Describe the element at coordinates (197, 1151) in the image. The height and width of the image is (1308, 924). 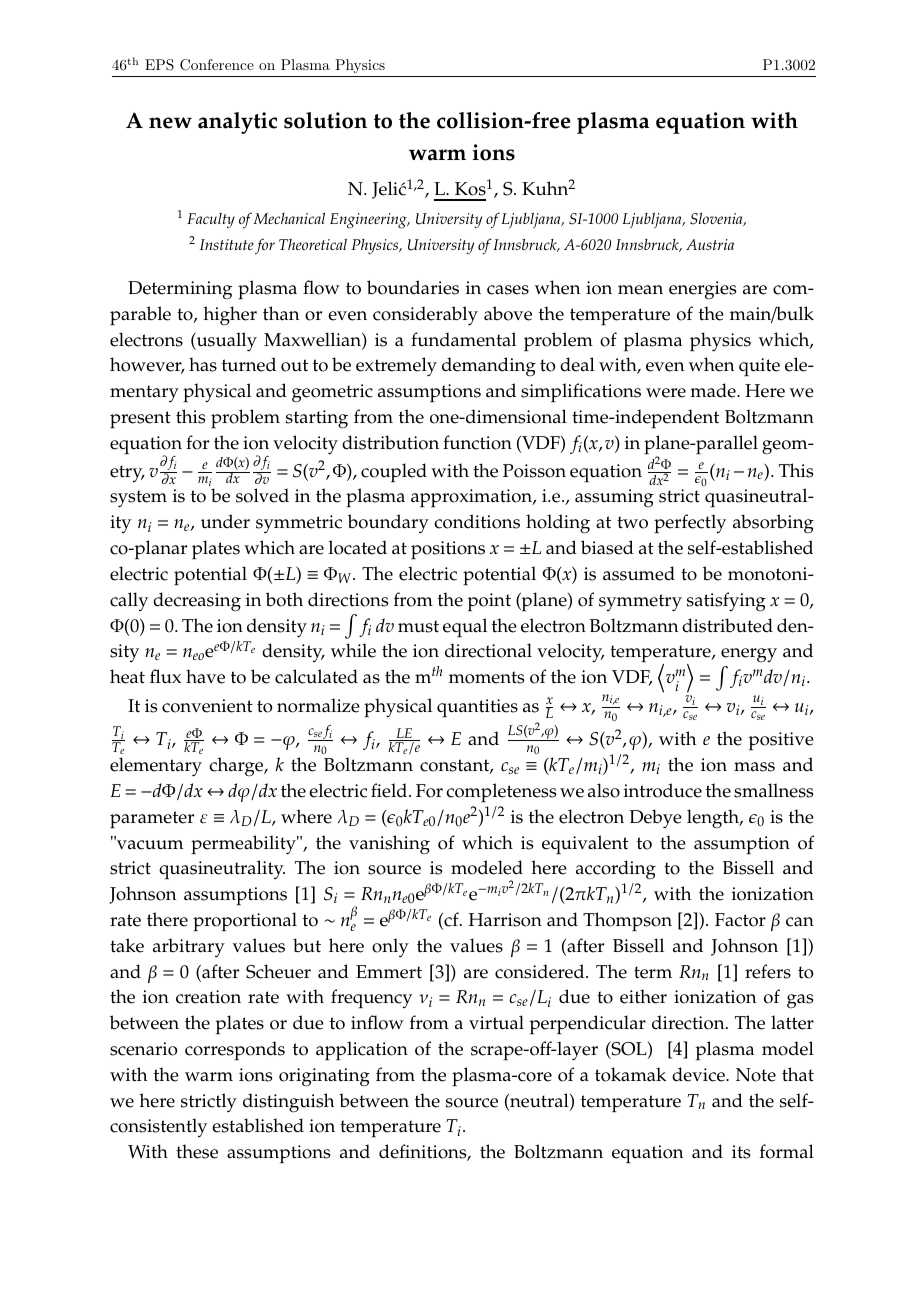
I see `these` at that location.
